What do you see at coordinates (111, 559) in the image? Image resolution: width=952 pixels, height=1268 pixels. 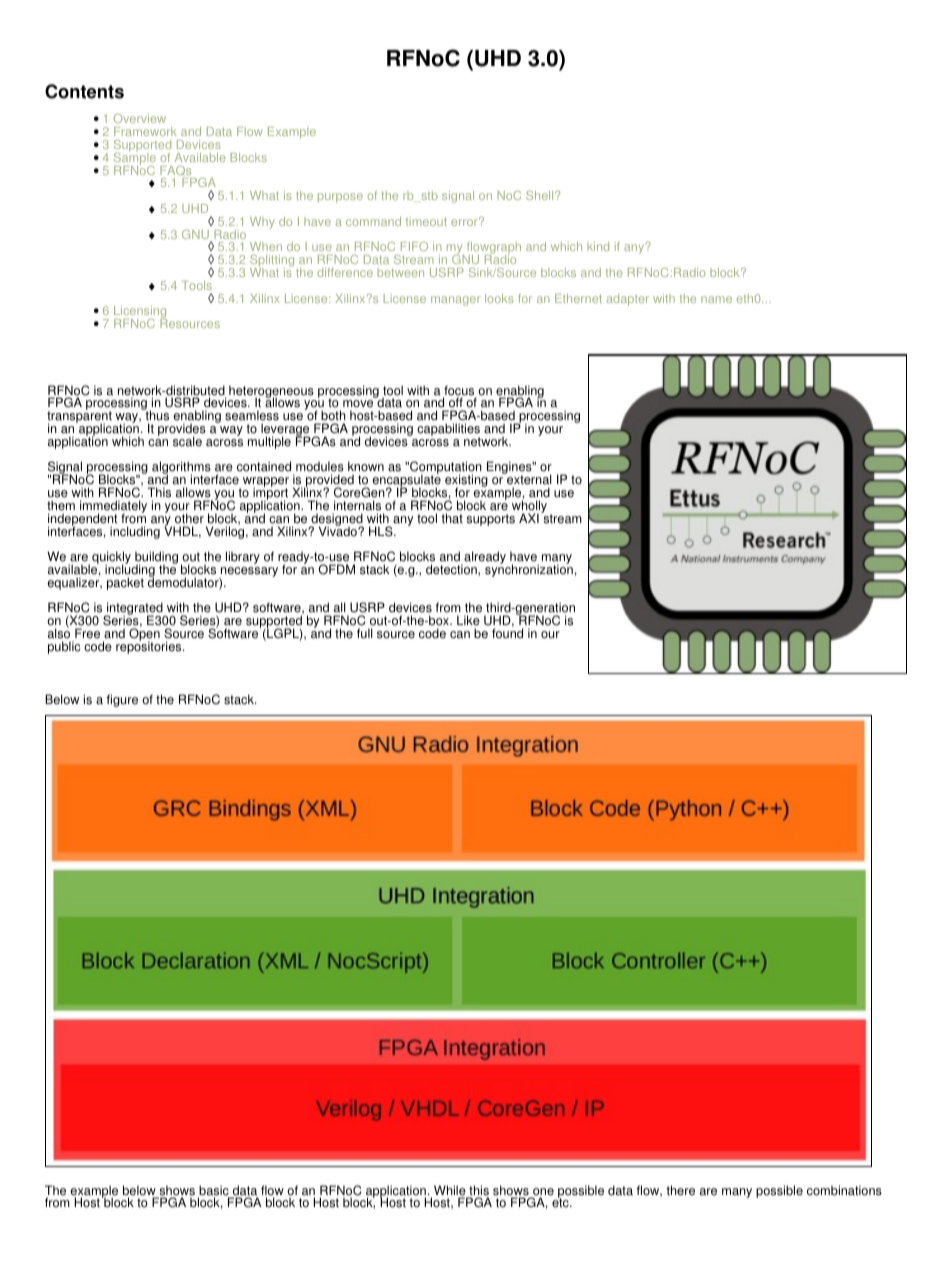 I see `quickly` at bounding box center [111, 559].
